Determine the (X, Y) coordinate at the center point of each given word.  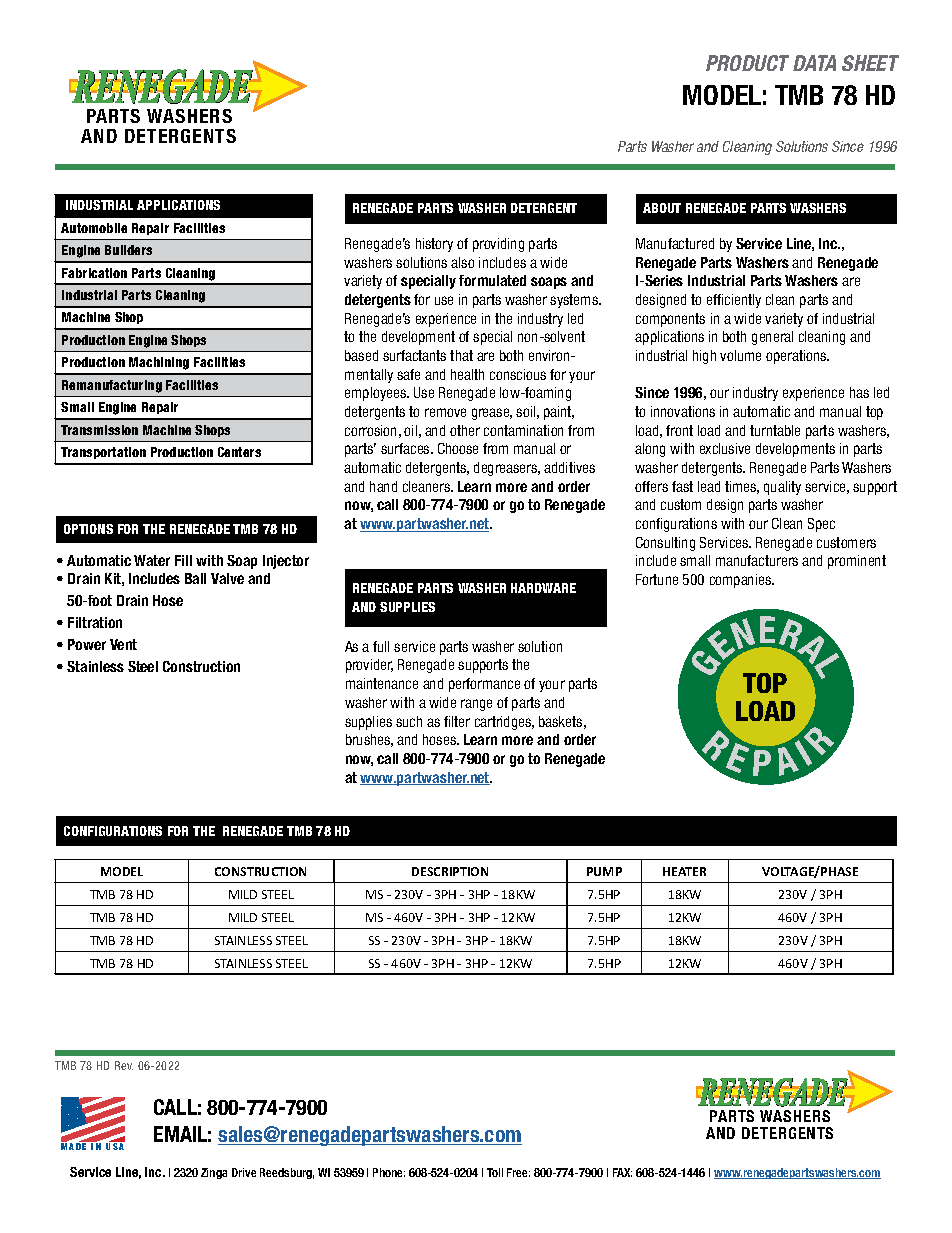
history (434, 245)
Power (87, 644)
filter (457, 721)
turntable (775, 430)
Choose (458, 448)
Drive (244, 1172)
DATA (814, 63)
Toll (495, 1172)
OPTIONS (88, 529)
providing (498, 245)
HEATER (684, 871)
